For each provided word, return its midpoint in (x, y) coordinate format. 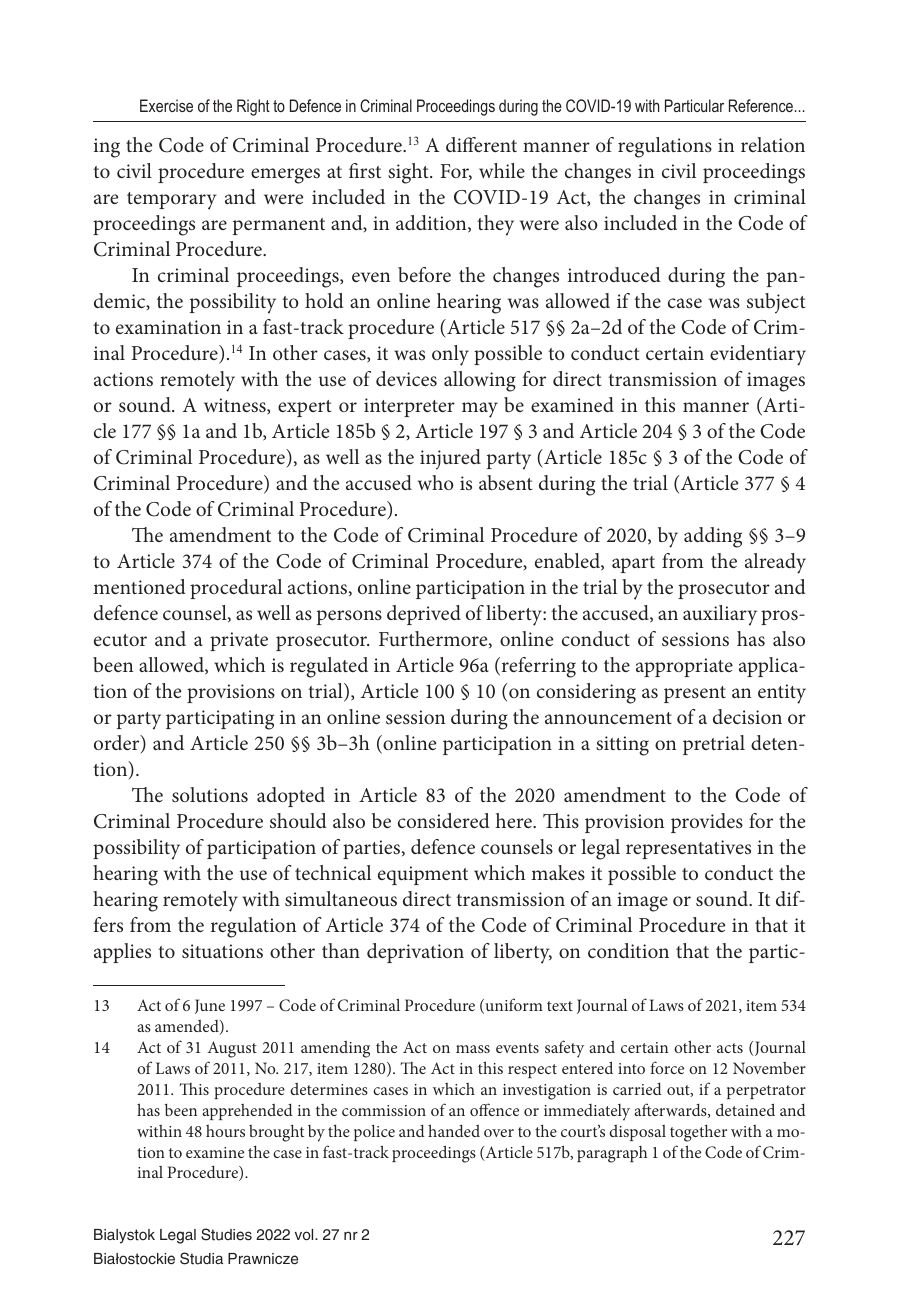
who (436, 482)
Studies (226, 1234)
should (298, 820)
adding (713, 537)
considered (444, 820)
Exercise (166, 105)
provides (707, 823)
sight (409, 173)
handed (454, 1130)
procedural (236, 589)
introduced (614, 274)
